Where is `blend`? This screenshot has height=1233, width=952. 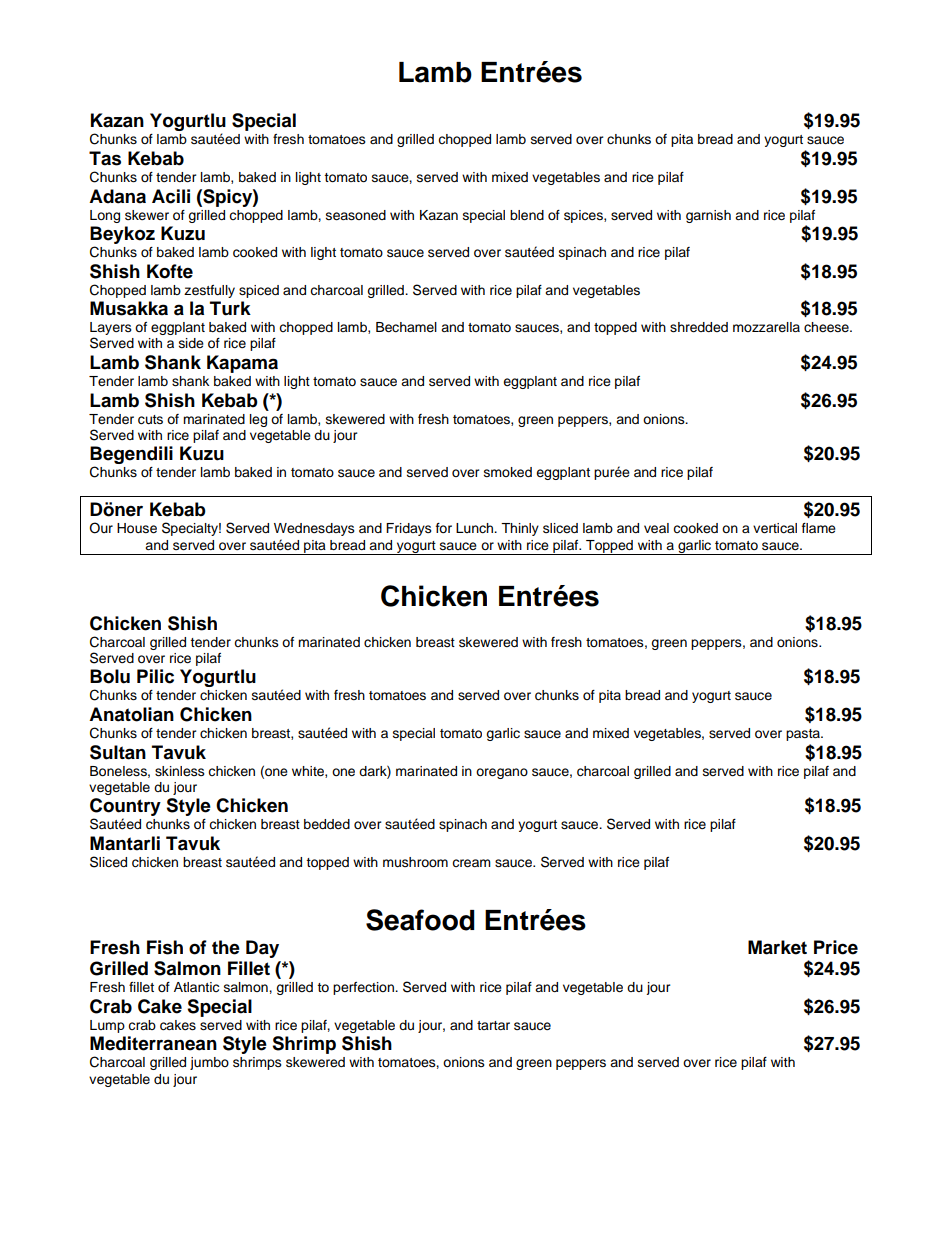
blend is located at coordinates (527, 215).
